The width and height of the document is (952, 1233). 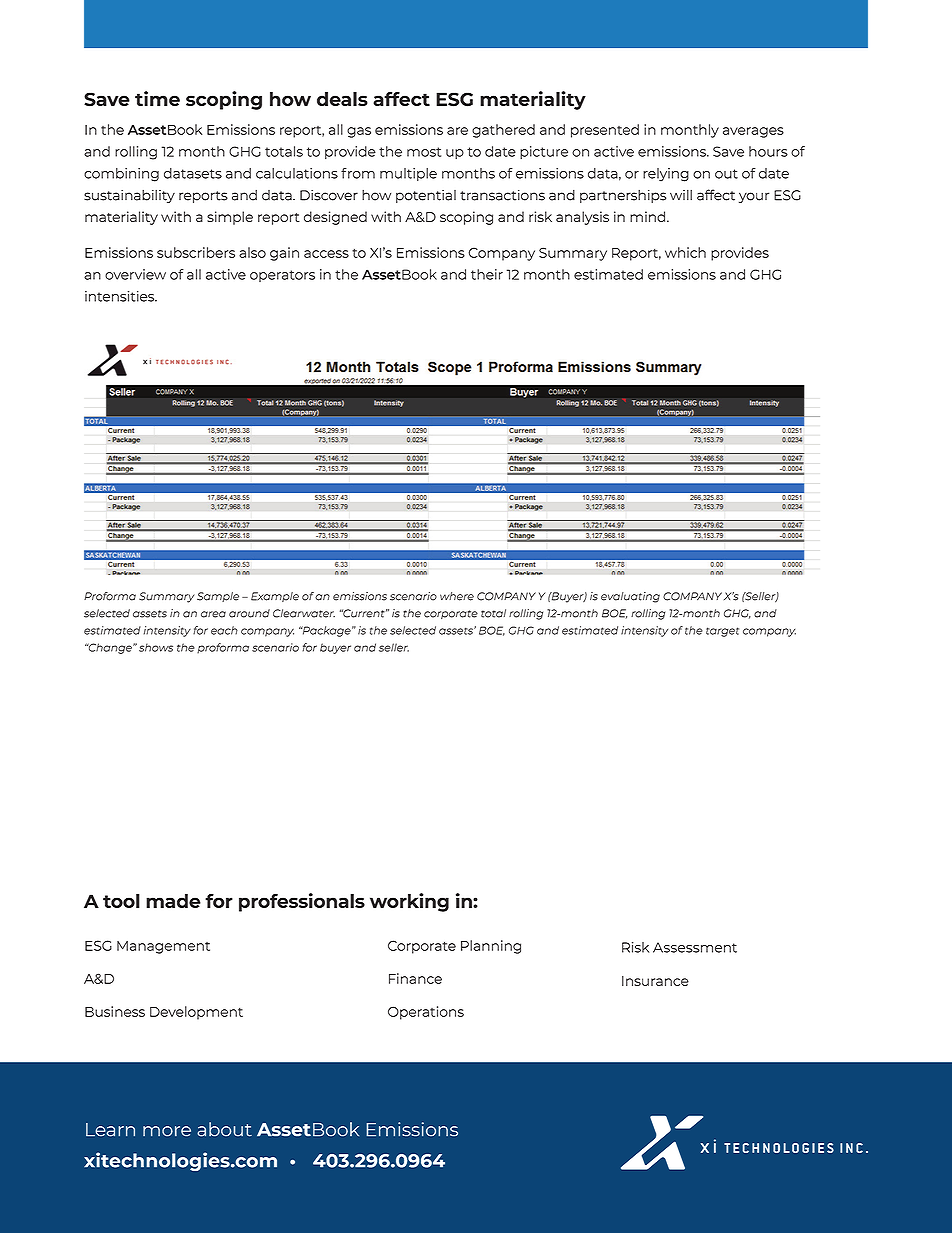 What do you see at coordinates (666, 175) in the document?
I see `relying` at bounding box center [666, 175].
